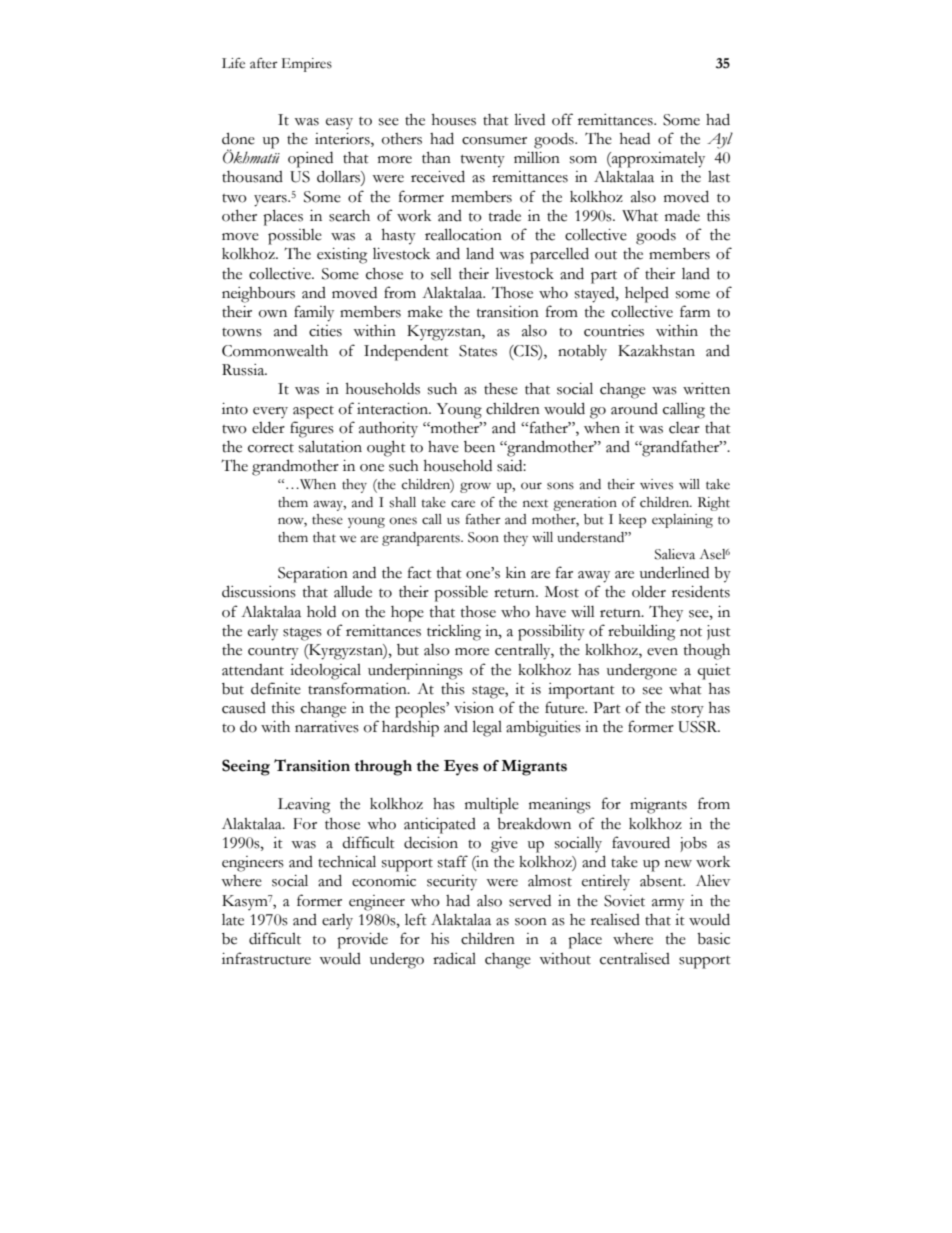  I want to click on Commonwealth, so click(275, 351).
